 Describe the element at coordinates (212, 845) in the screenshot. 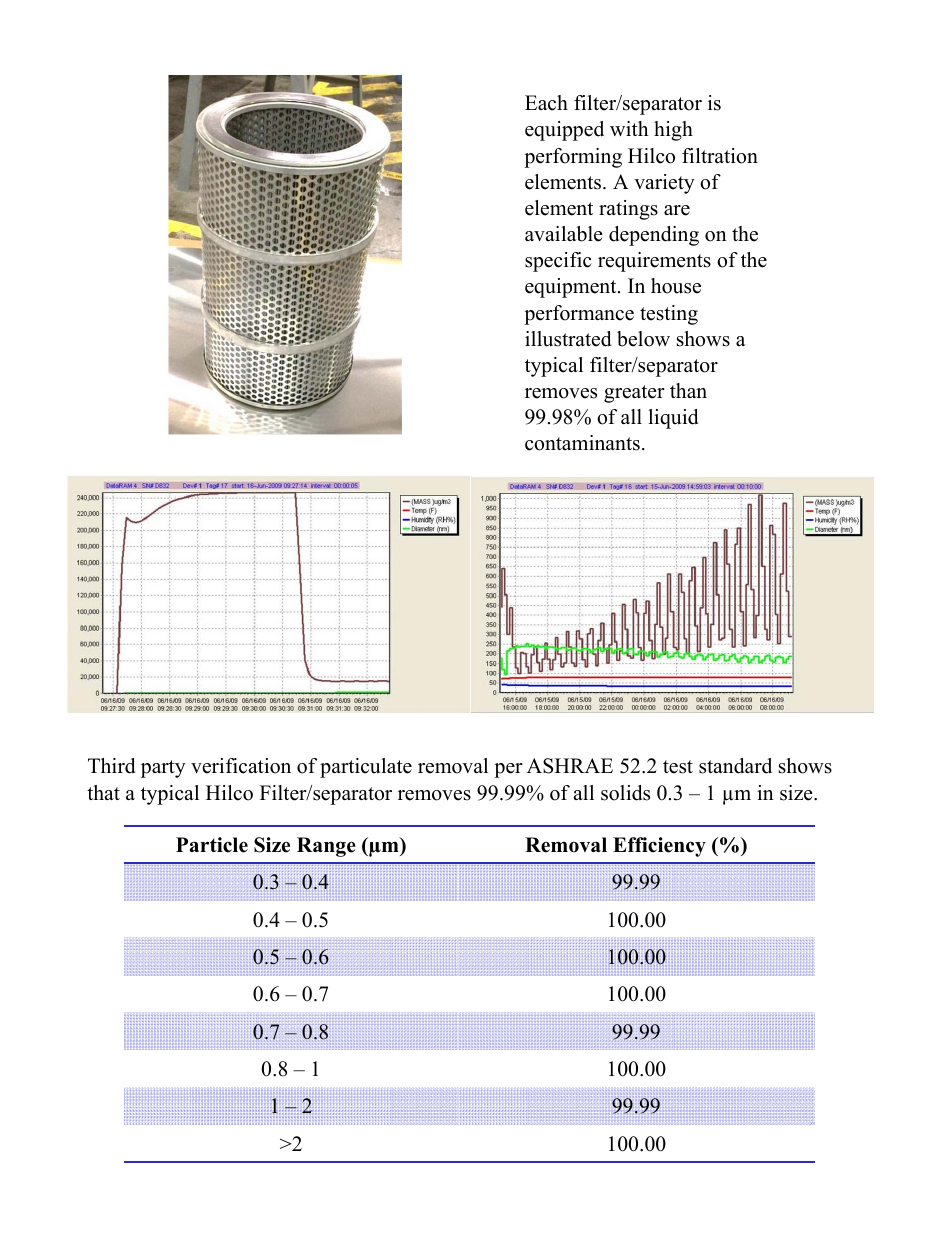

I see `Particle` at that location.
